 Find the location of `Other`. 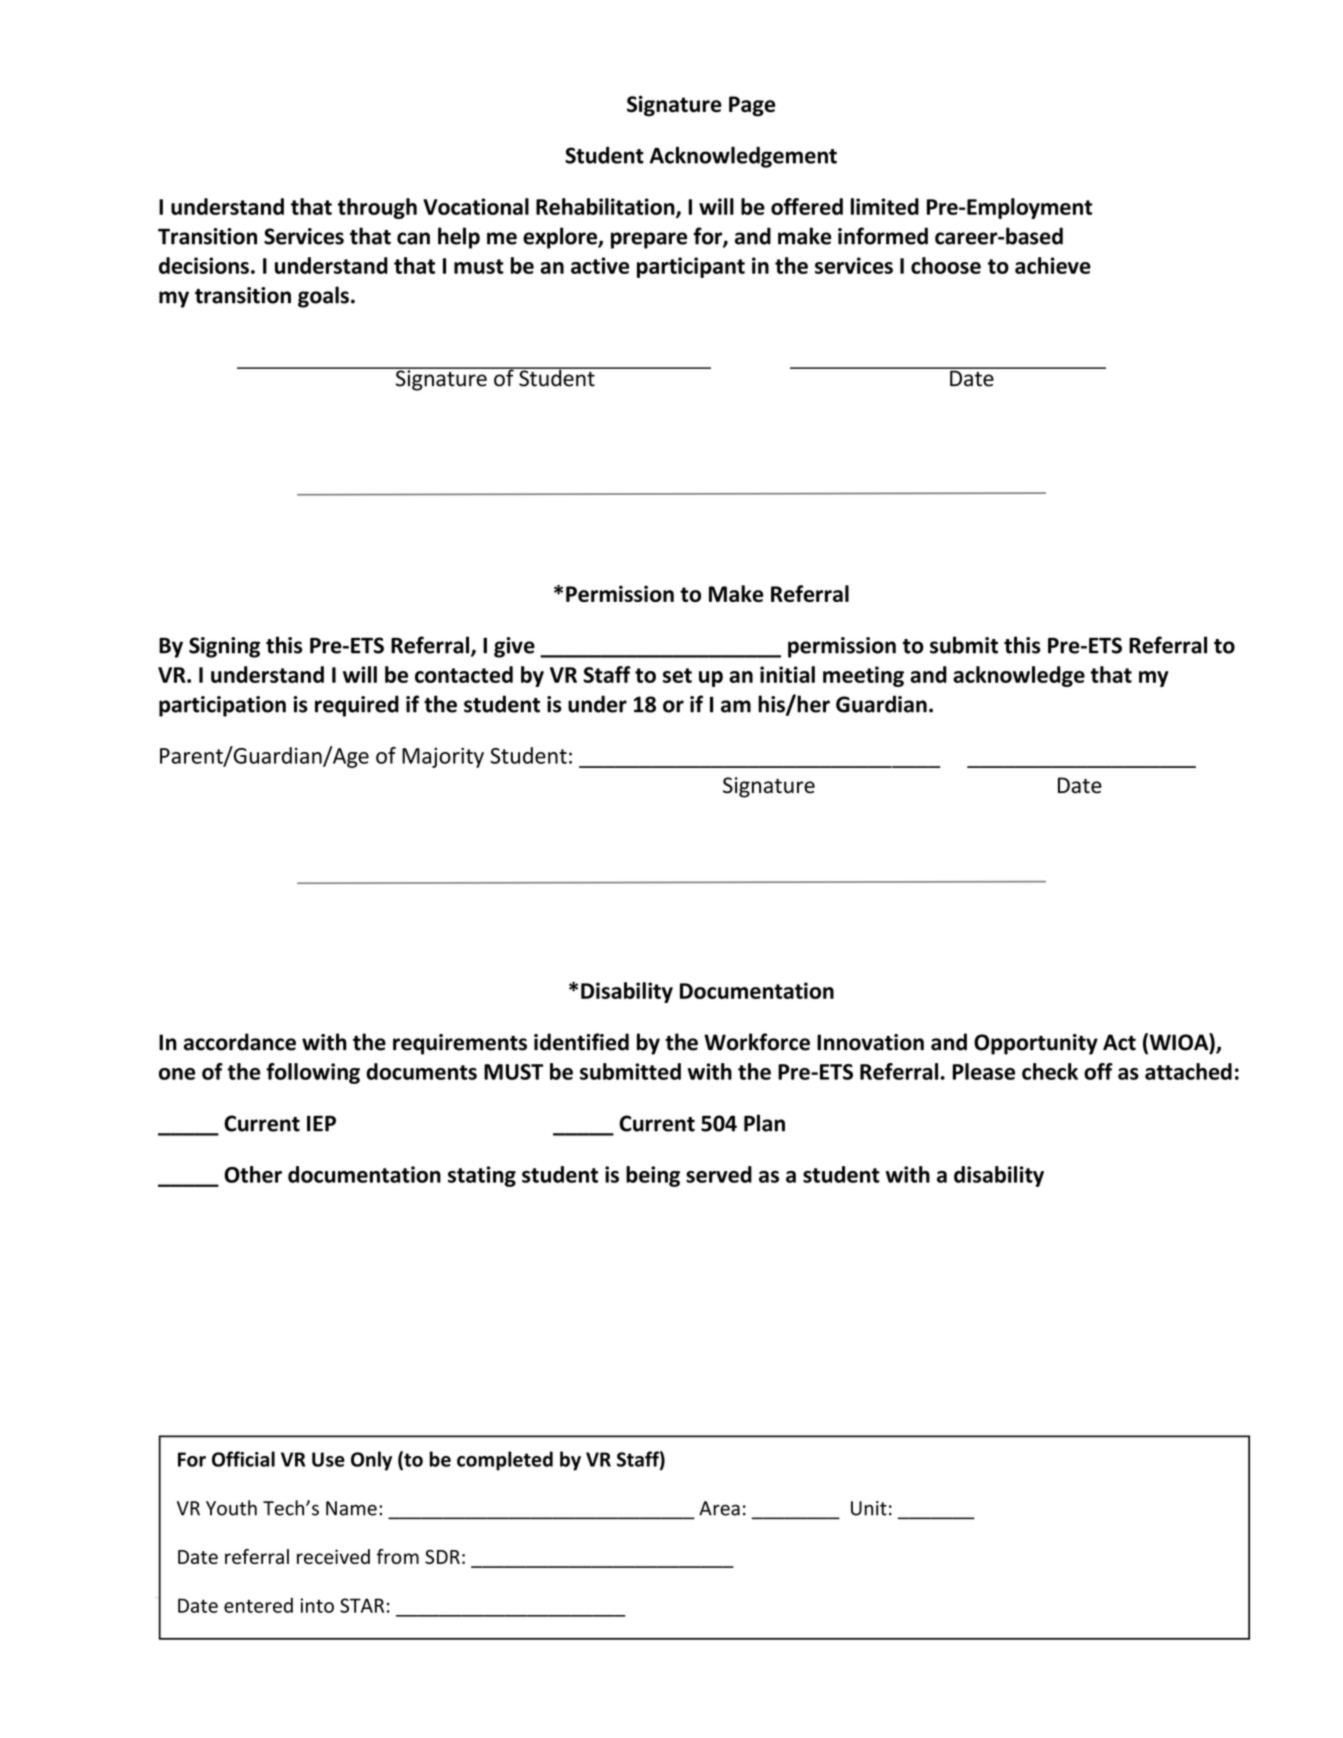

Other is located at coordinates (253, 1174).
